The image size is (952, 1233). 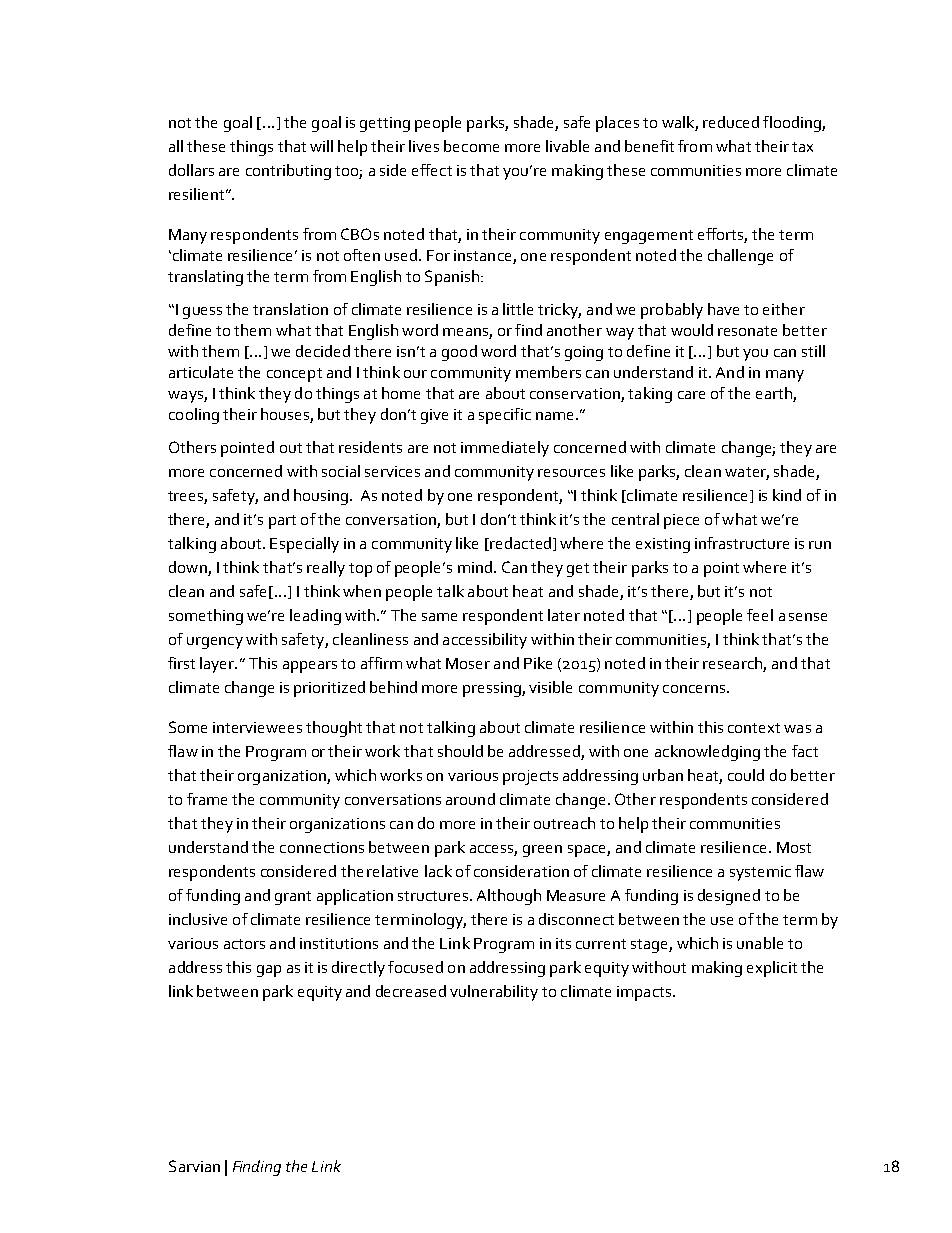 What do you see at coordinates (471, 146) in the document?
I see `become` at bounding box center [471, 146].
